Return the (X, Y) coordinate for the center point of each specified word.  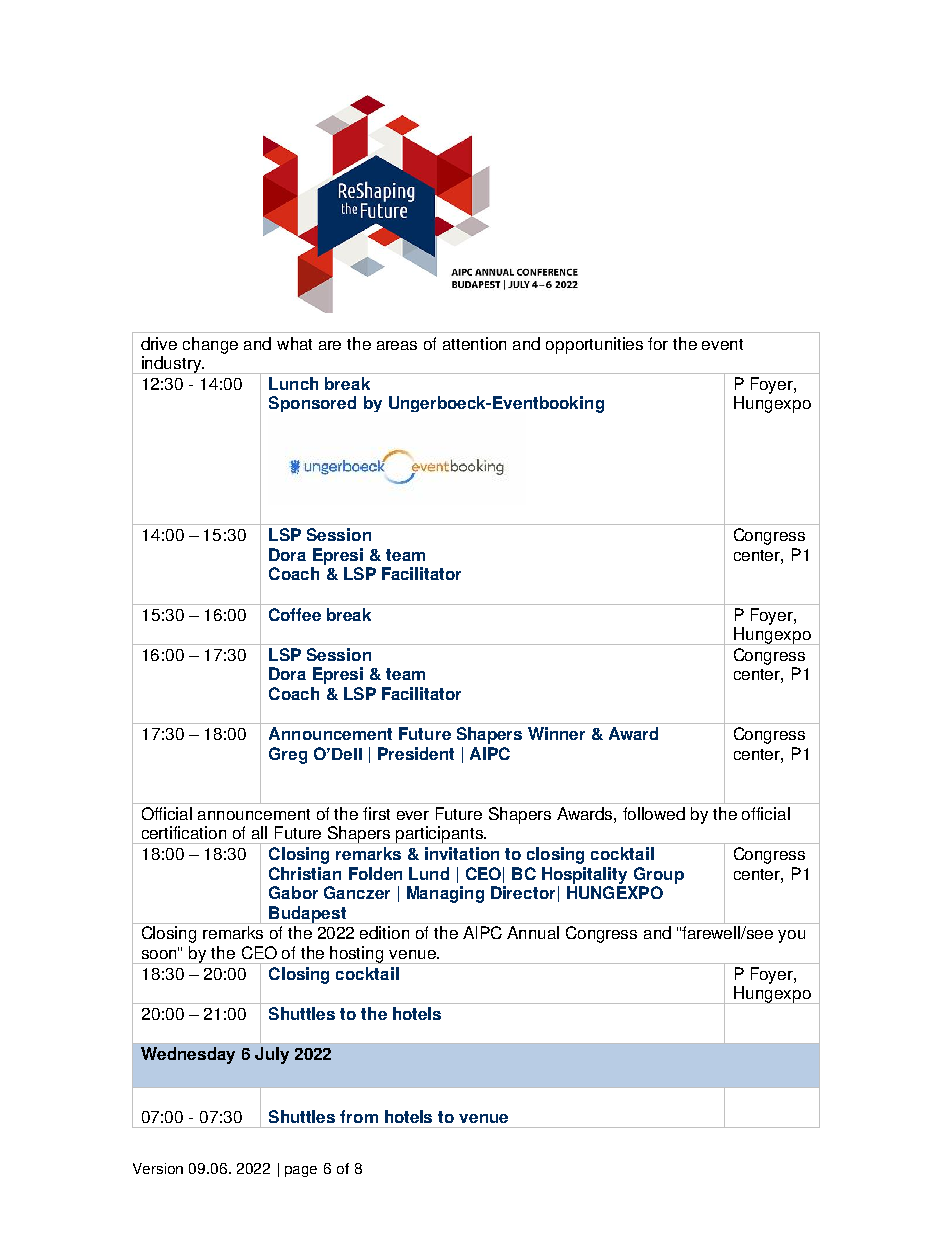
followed (654, 813)
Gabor (293, 892)
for (658, 343)
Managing (445, 894)
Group (659, 875)
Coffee (295, 614)
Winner (556, 733)
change (210, 345)
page (301, 1171)
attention (474, 343)
